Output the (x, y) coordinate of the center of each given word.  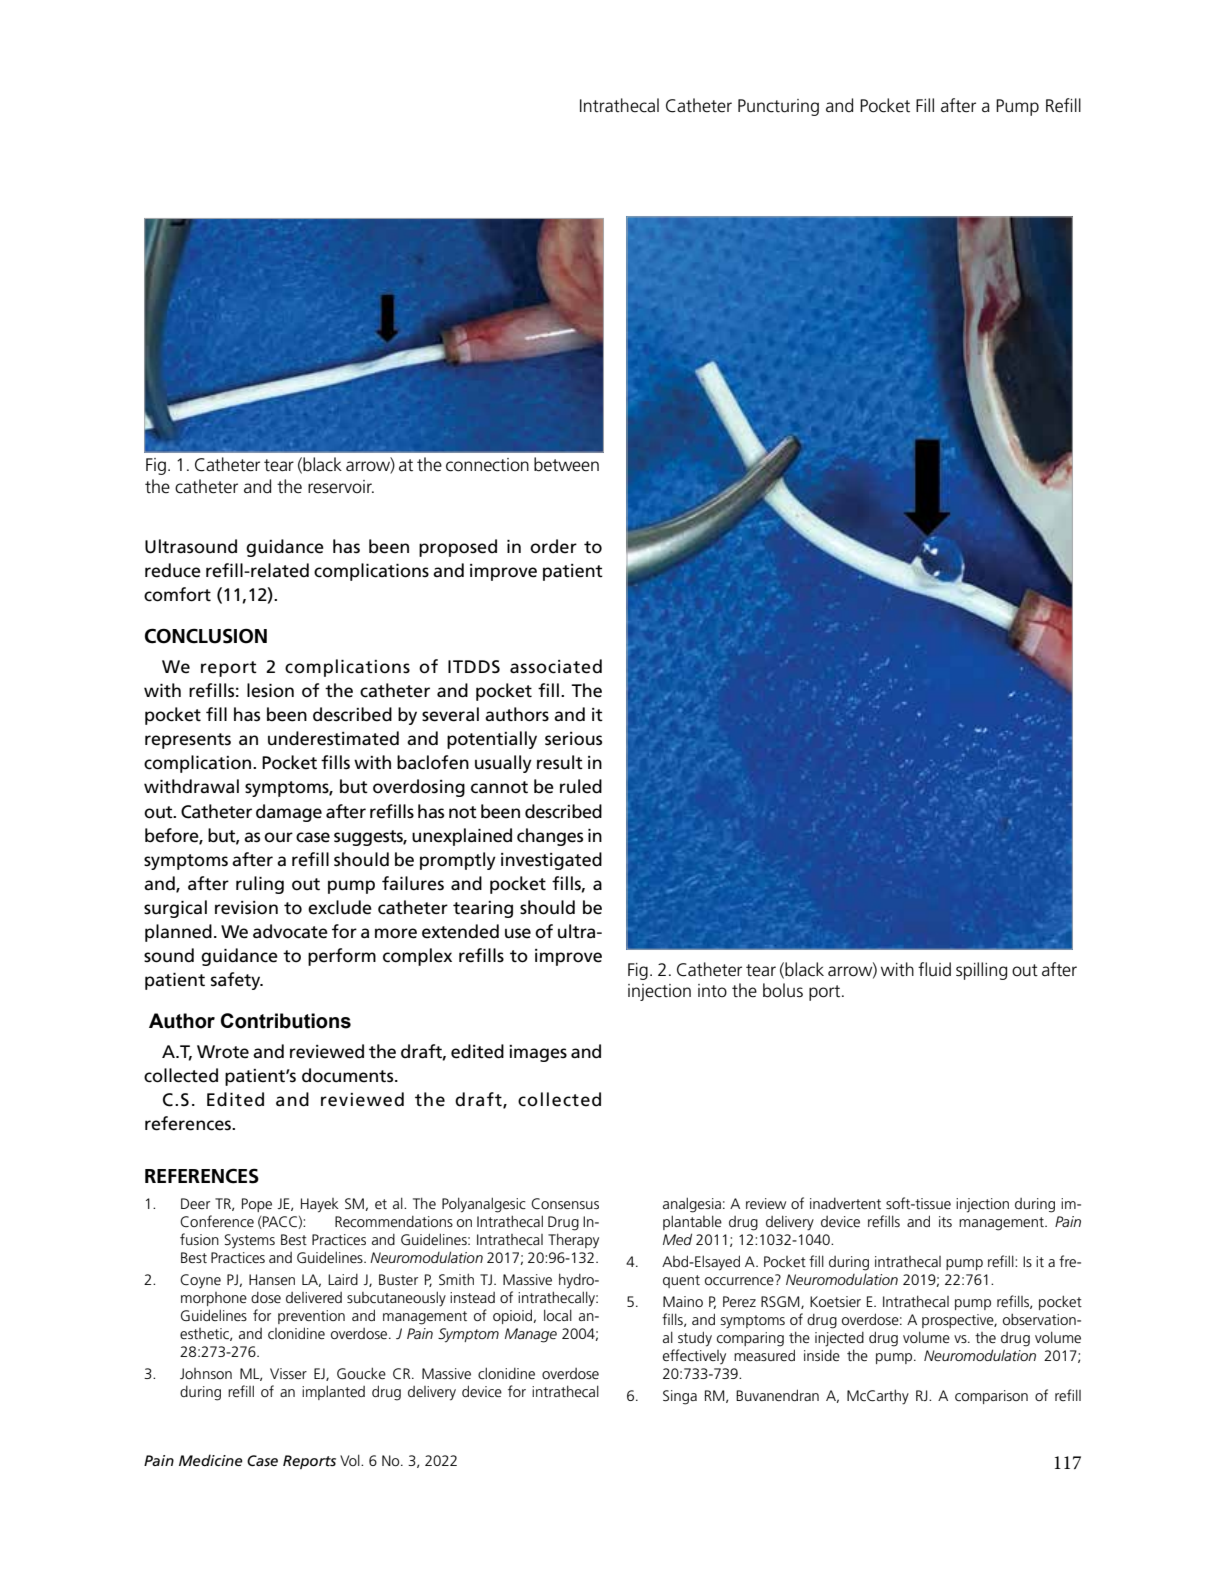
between (566, 464)
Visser (288, 1373)
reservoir (341, 487)
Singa (680, 1397)
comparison (991, 1397)
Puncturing (778, 107)
